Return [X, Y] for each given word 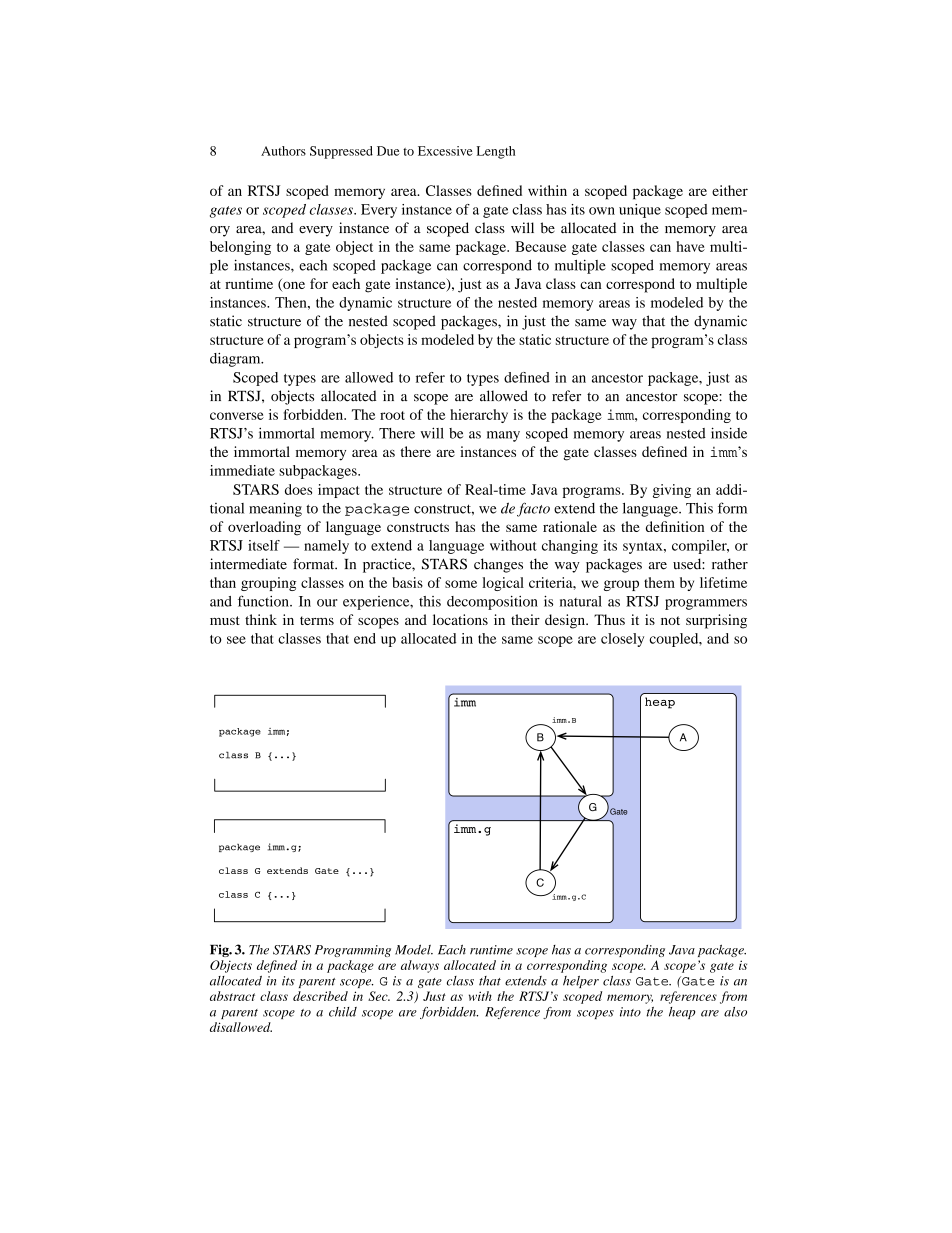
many [503, 436]
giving [672, 491]
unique [640, 211]
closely [622, 640]
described [320, 996]
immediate [242, 470]
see [236, 640]
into [630, 1012]
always [420, 966]
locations [460, 619]
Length [496, 152]
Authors [283, 151]
